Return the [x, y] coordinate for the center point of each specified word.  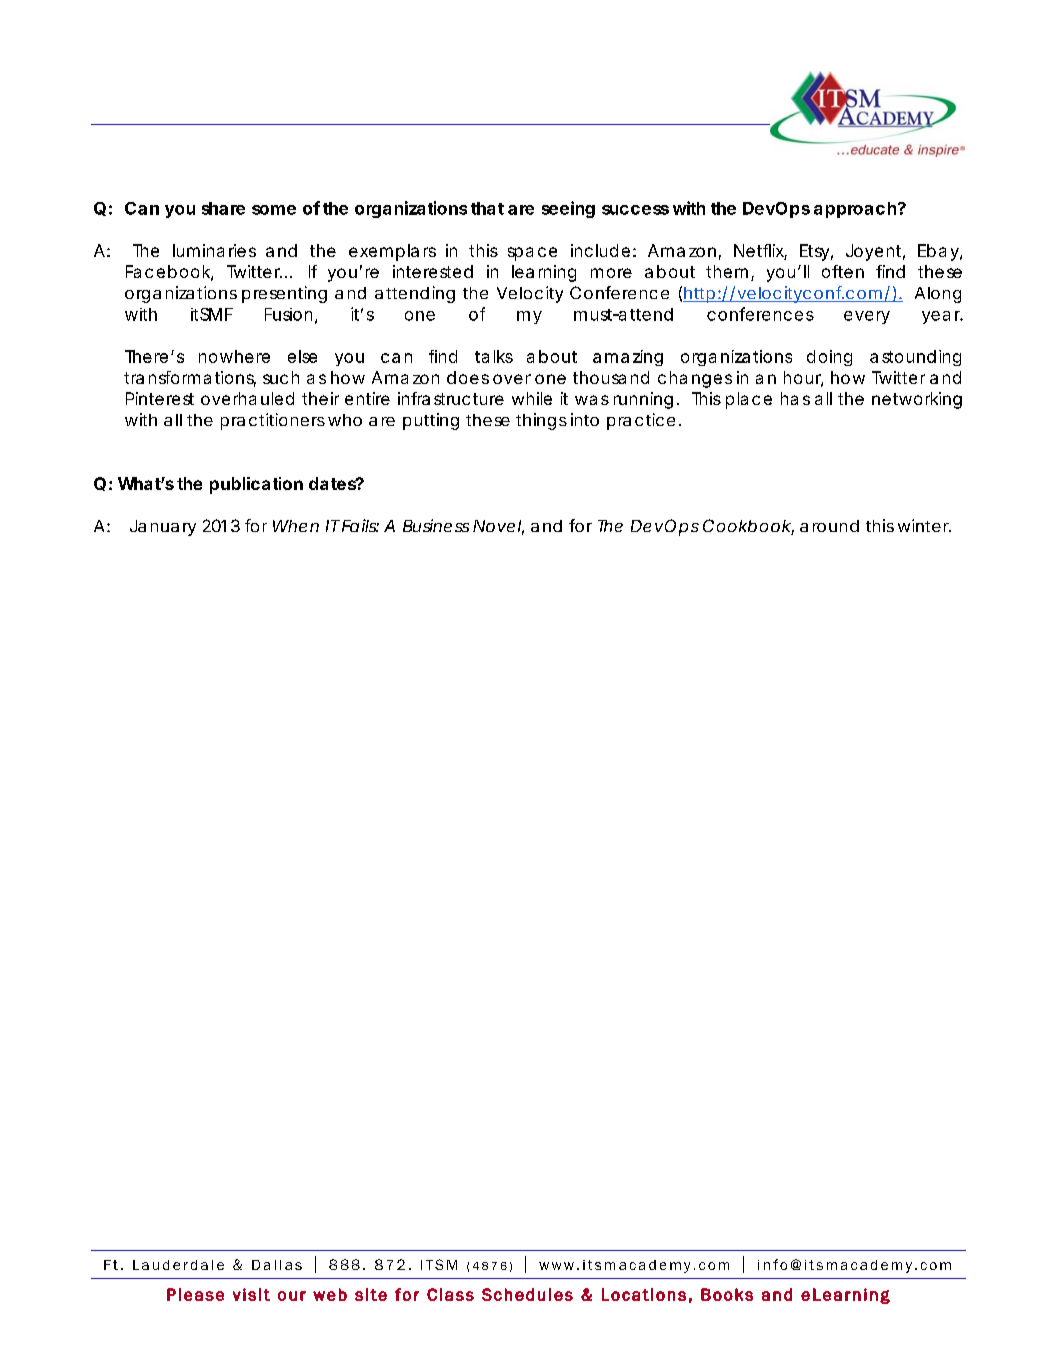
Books [727, 1294]
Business [436, 525]
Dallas [277, 1265]
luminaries [214, 250]
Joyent [875, 252]
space [532, 254]
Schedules [527, 1294]
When [296, 526]
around [829, 526]
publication [256, 485]
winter [924, 525]
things [541, 421]
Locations [644, 1294]
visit [251, 1294]
